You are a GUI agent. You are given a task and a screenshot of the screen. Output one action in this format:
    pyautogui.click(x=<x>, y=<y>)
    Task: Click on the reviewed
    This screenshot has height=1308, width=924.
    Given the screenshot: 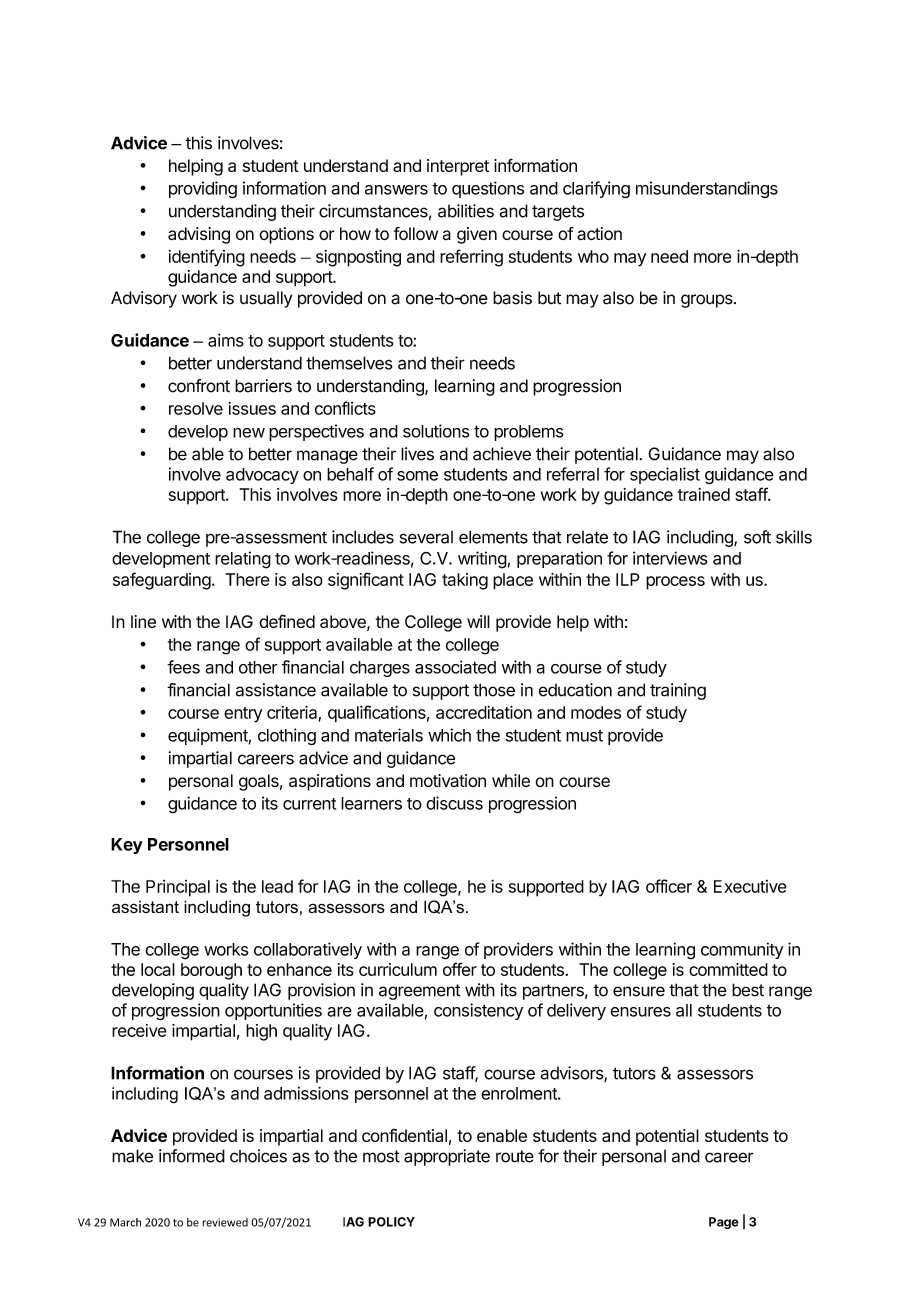 What is the action you would take?
    pyautogui.click(x=225, y=1222)
